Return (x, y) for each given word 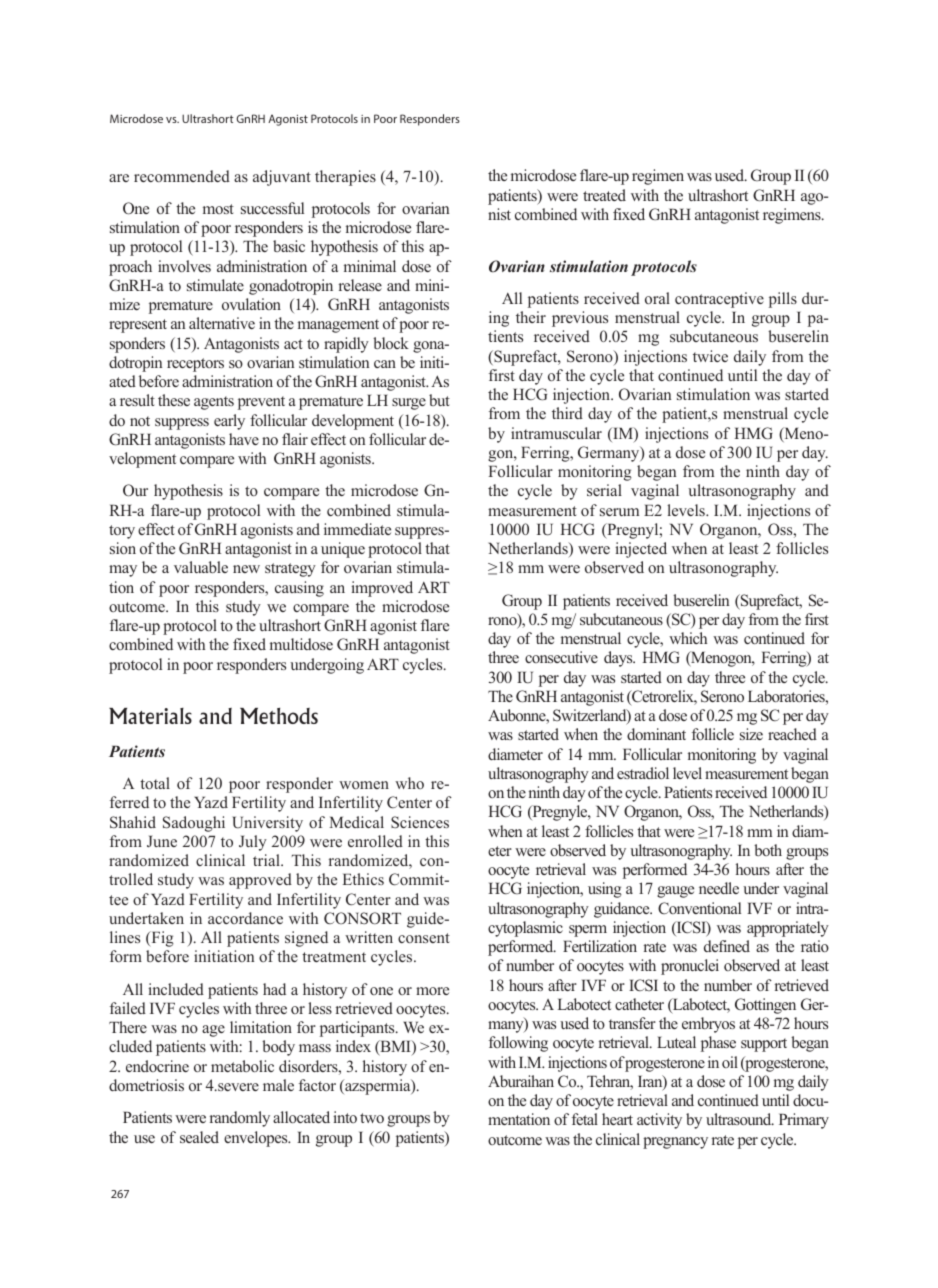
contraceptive (719, 300)
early (229, 422)
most (218, 209)
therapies (345, 178)
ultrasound (740, 1119)
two (372, 1118)
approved (260, 881)
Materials (150, 716)
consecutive (561, 657)
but (439, 400)
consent (424, 938)
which (688, 638)
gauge (675, 892)
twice (710, 356)
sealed (199, 1137)
